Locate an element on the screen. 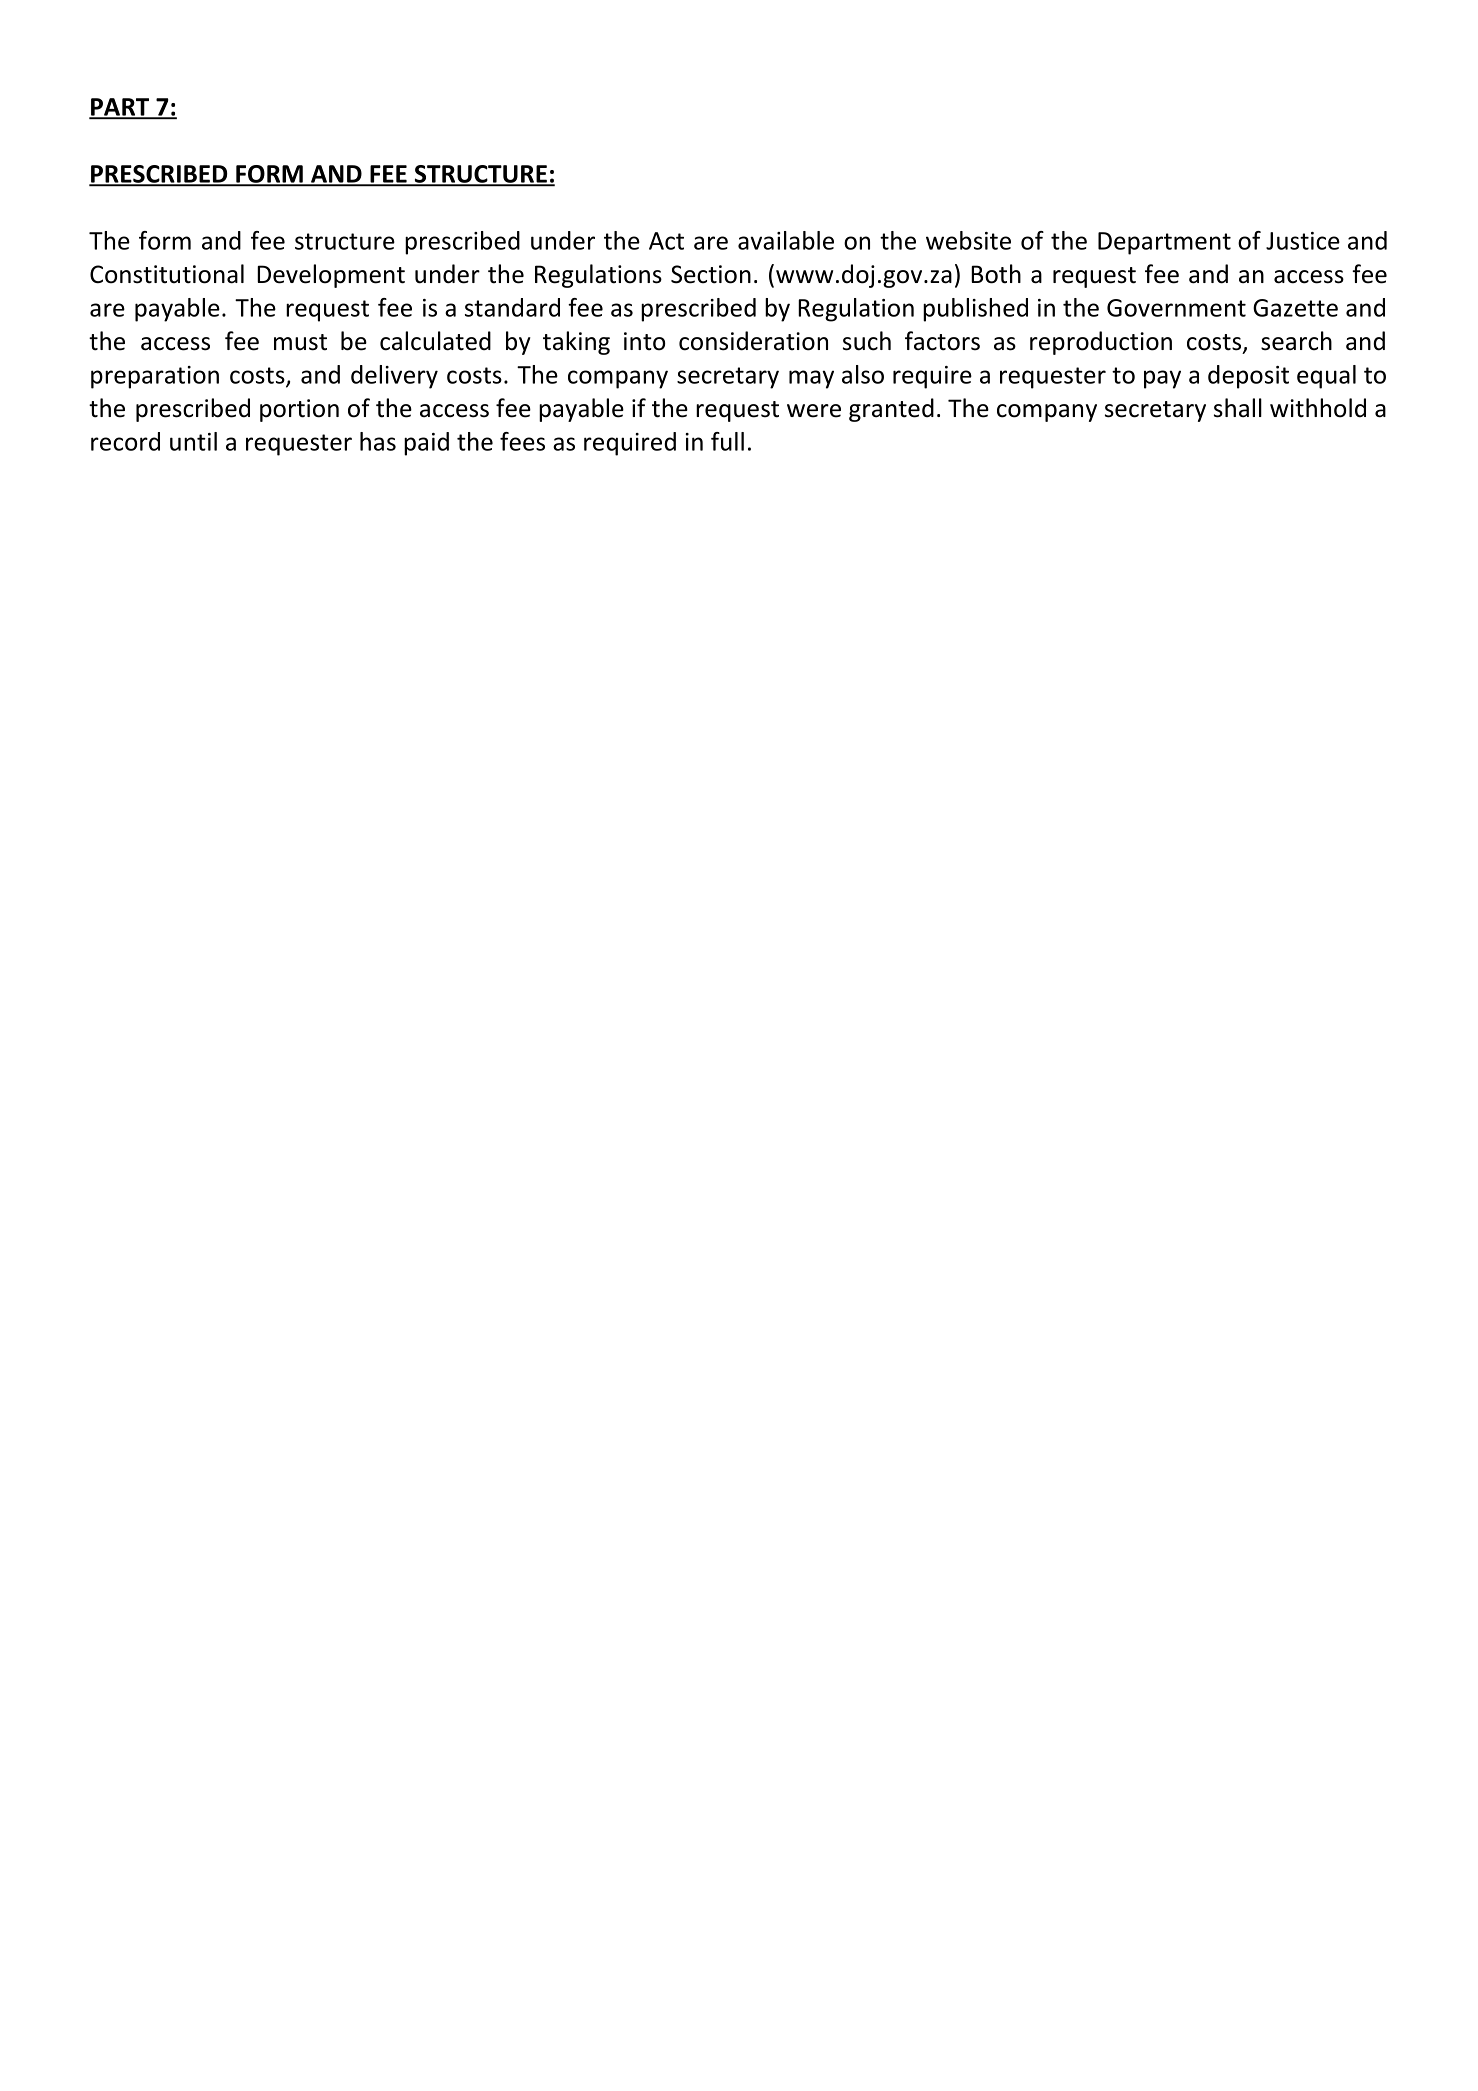 The height and width of the screenshot is (2091, 1478). available is located at coordinates (786, 240).
